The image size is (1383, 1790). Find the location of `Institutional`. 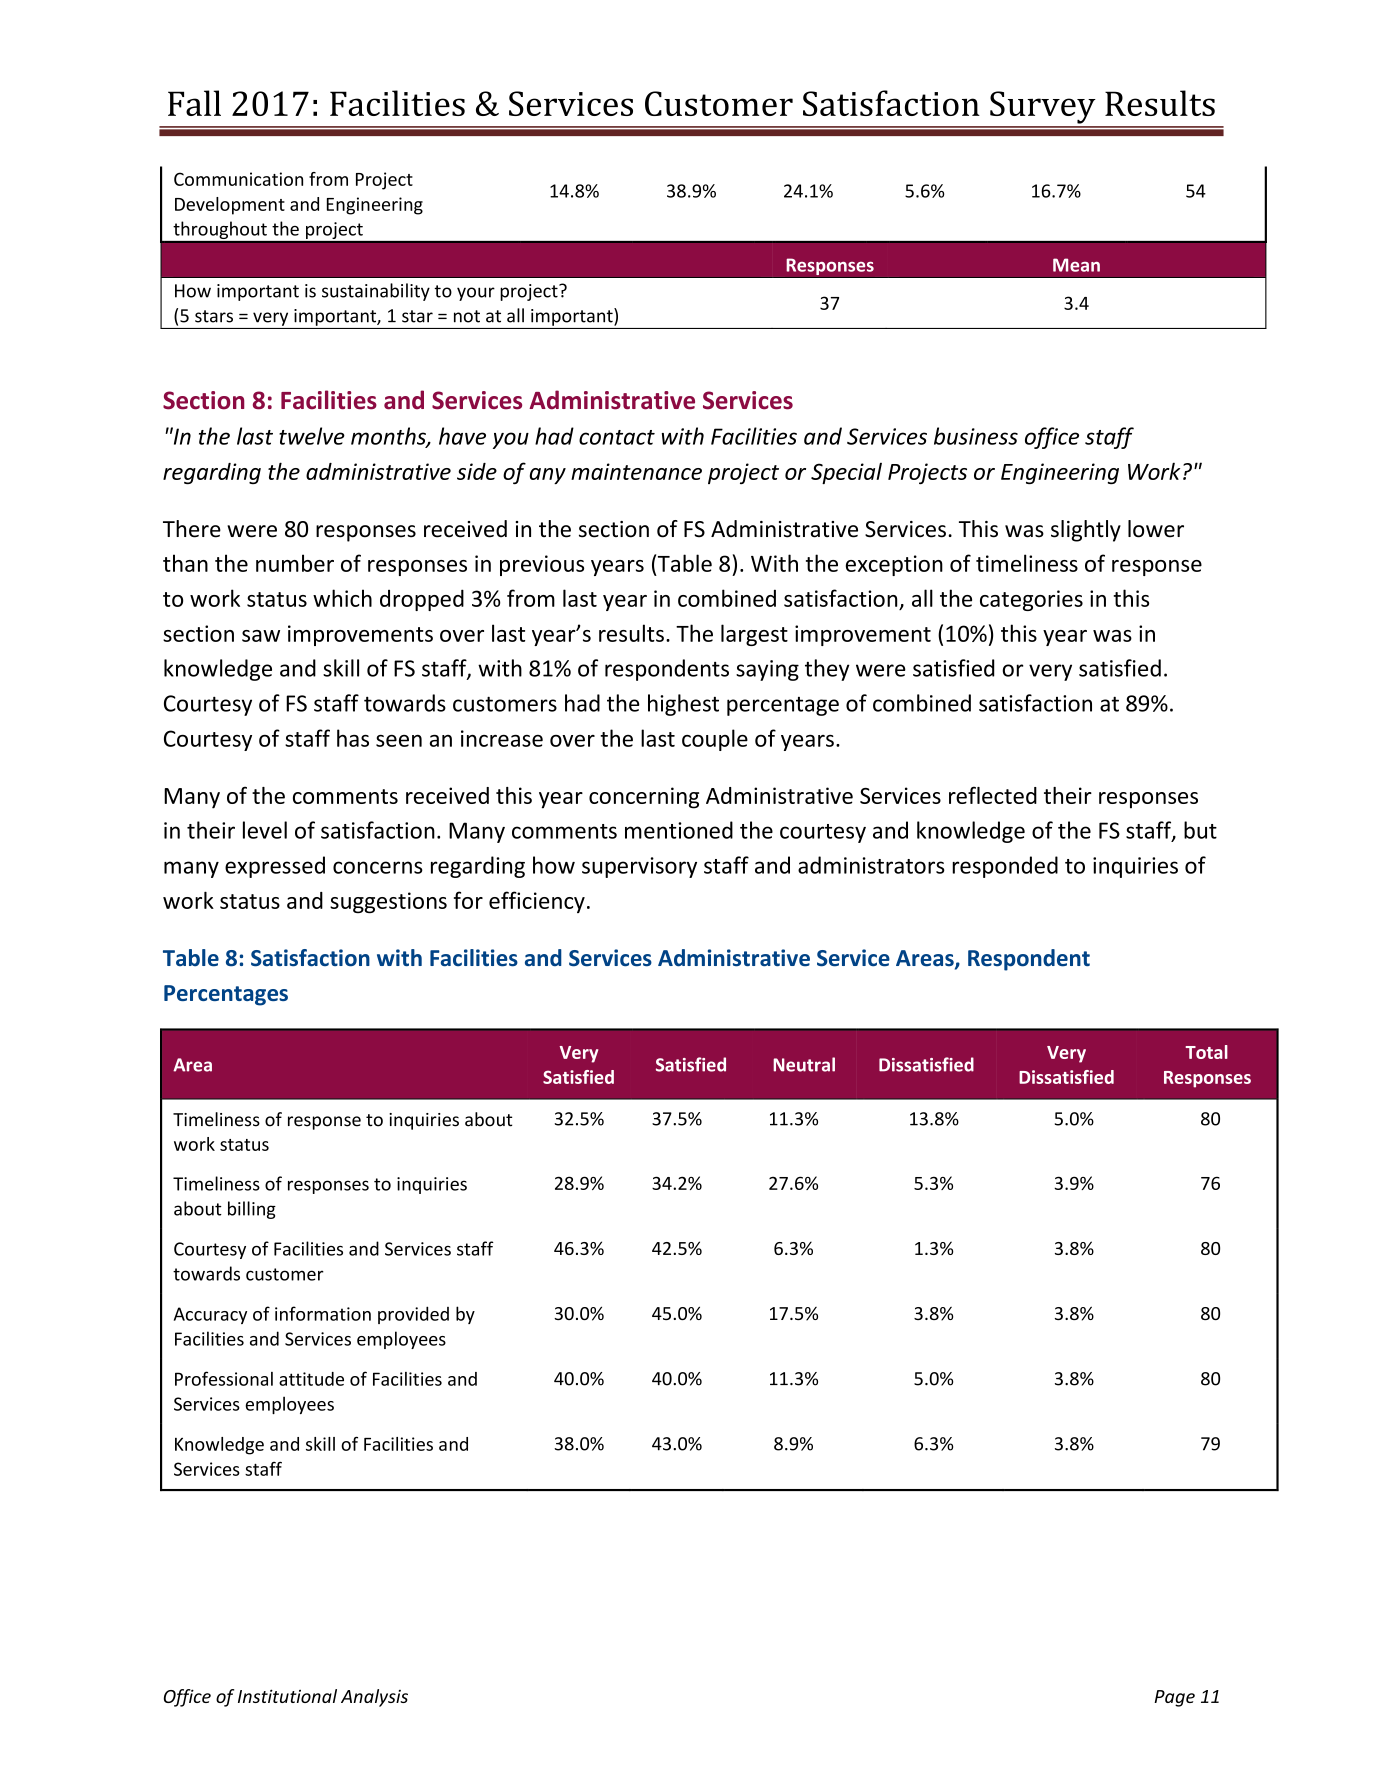

Institutional is located at coordinates (287, 1696).
